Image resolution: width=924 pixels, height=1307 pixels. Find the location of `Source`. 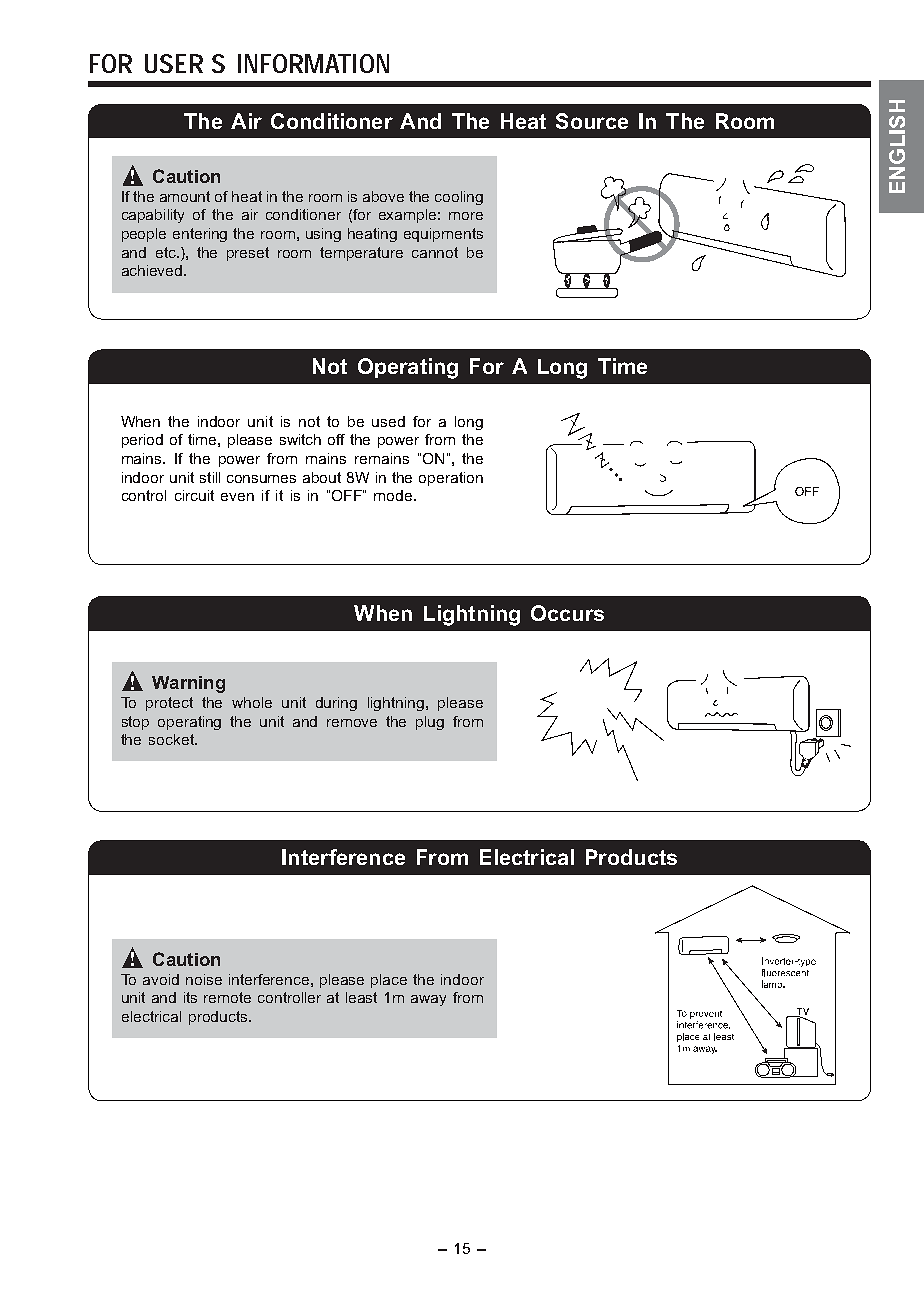

Source is located at coordinates (592, 121).
